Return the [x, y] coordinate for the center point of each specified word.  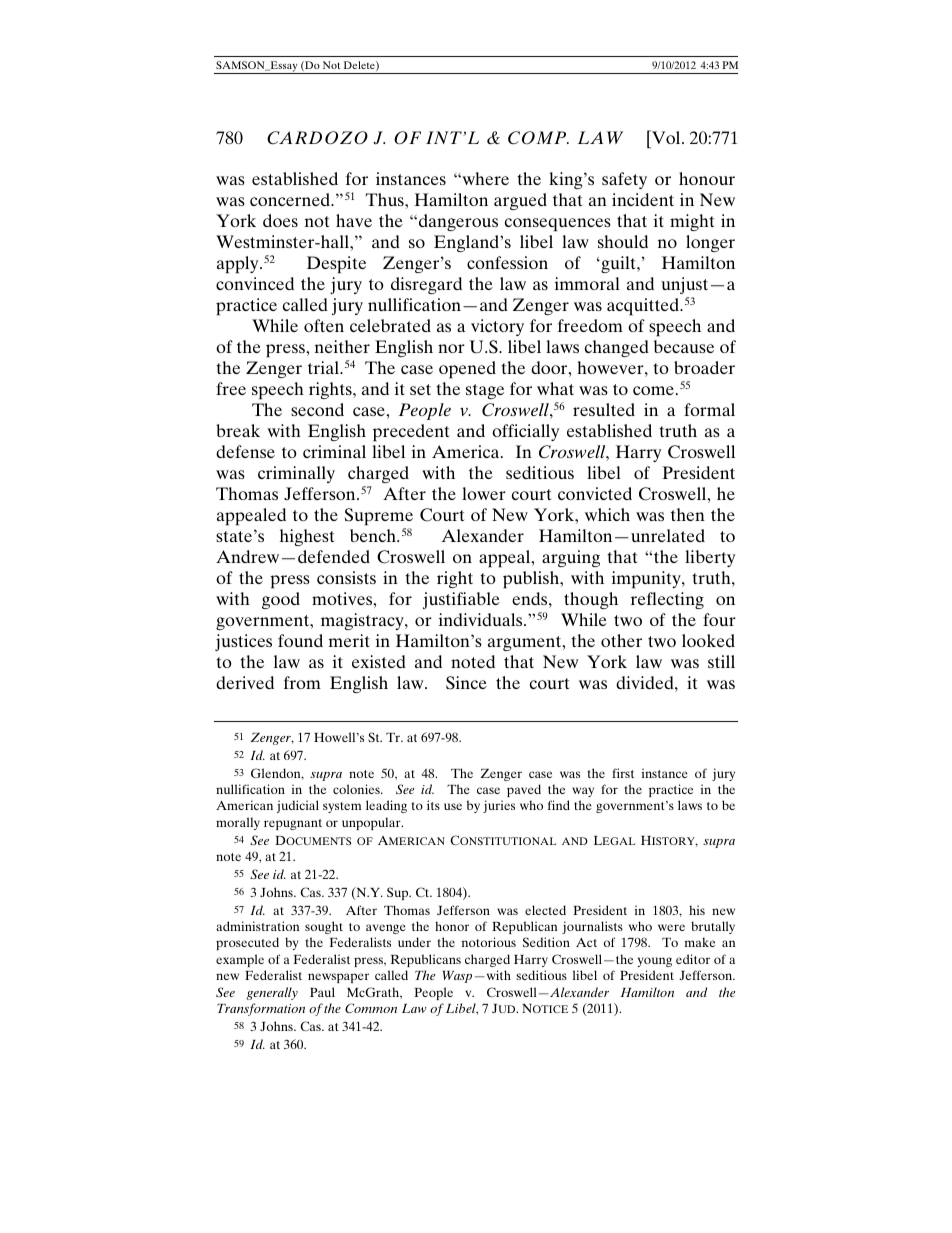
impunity [647, 580]
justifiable [461, 600]
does [280, 220]
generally [272, 993]
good [281, 600]
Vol [666, 137]
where [484, 178]
